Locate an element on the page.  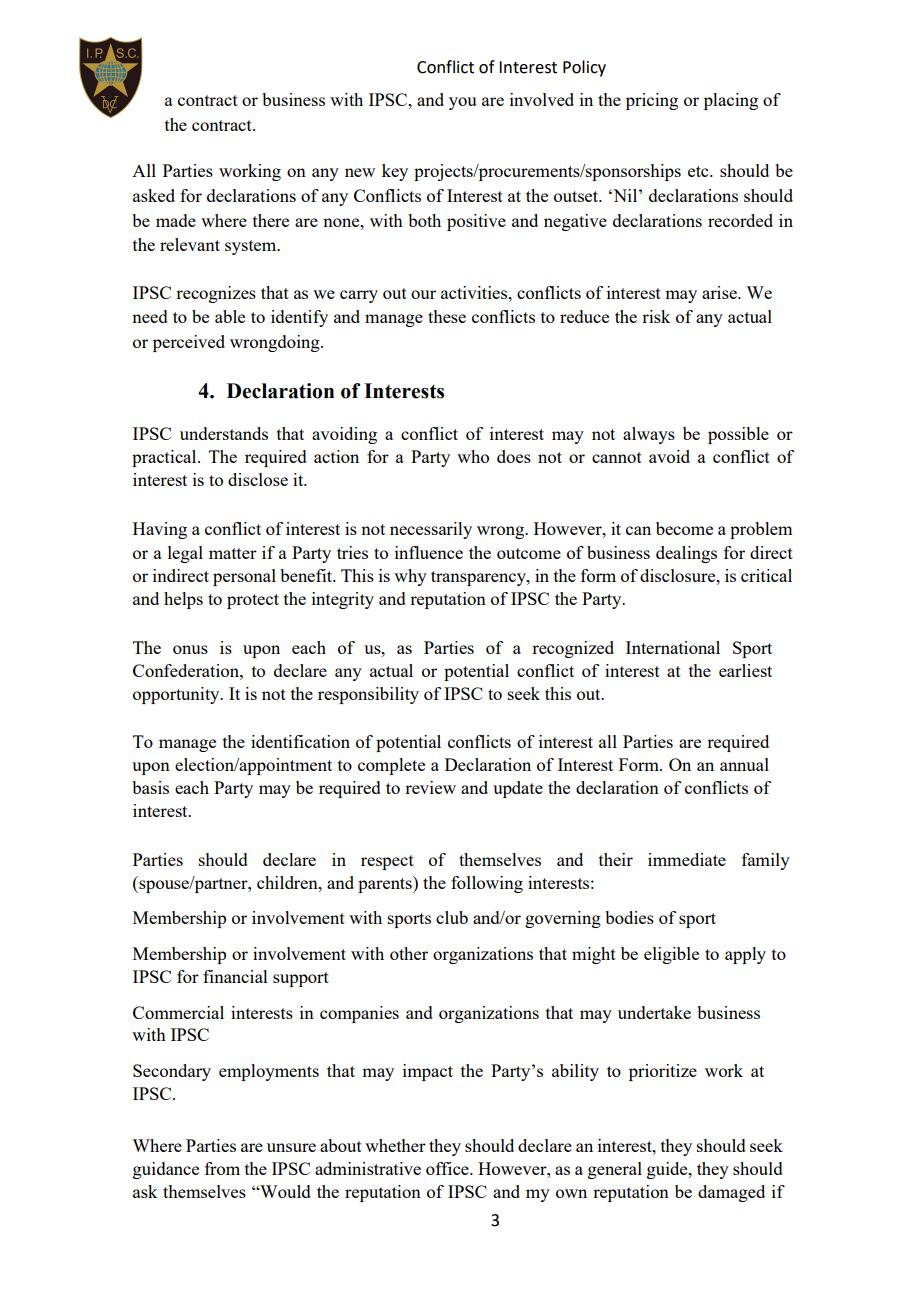
transparency is located at coordinates (479, 578).
